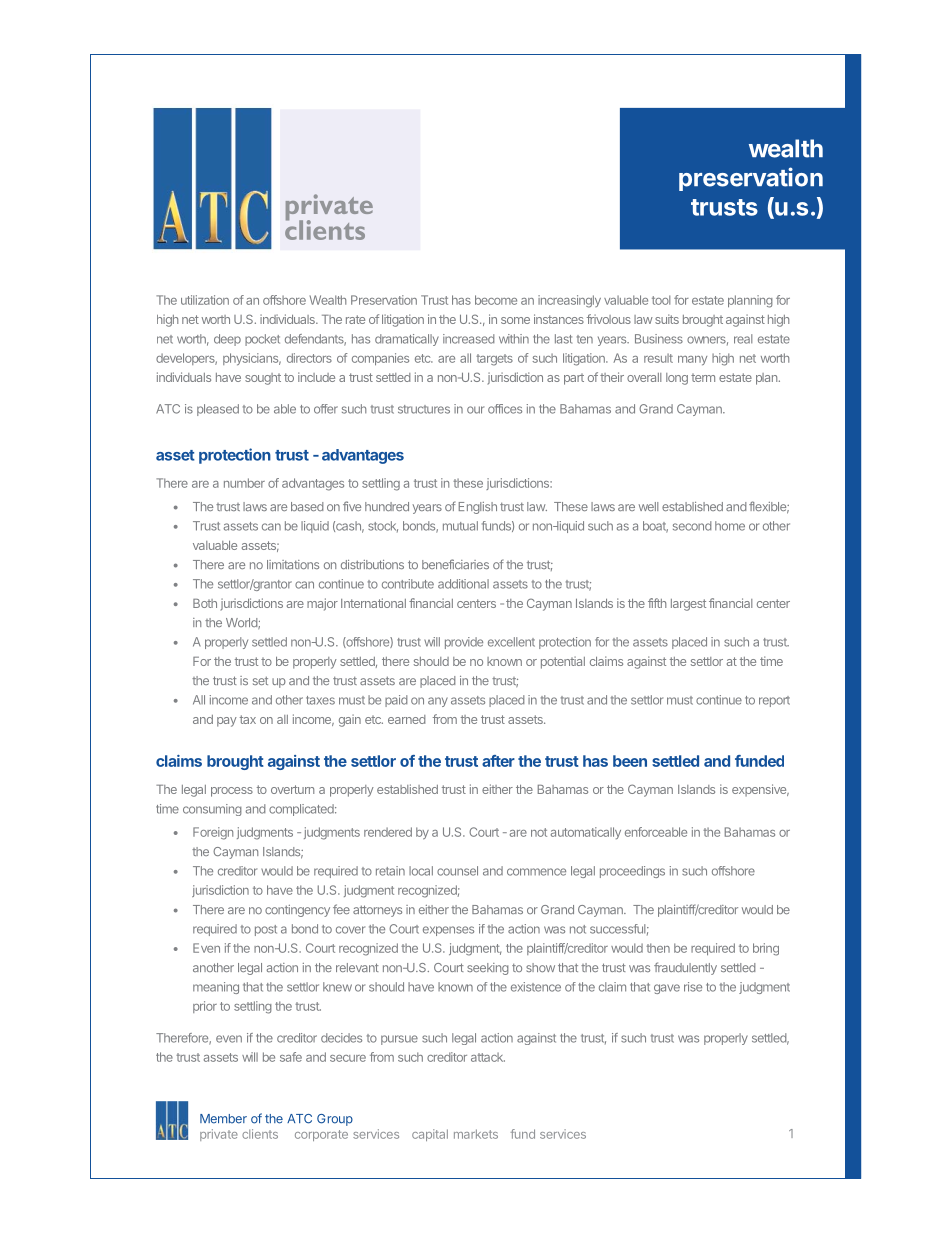 Image resolution: width=952 pixels, height=1233 pixels. I want to click on based, so click(307, 506).
